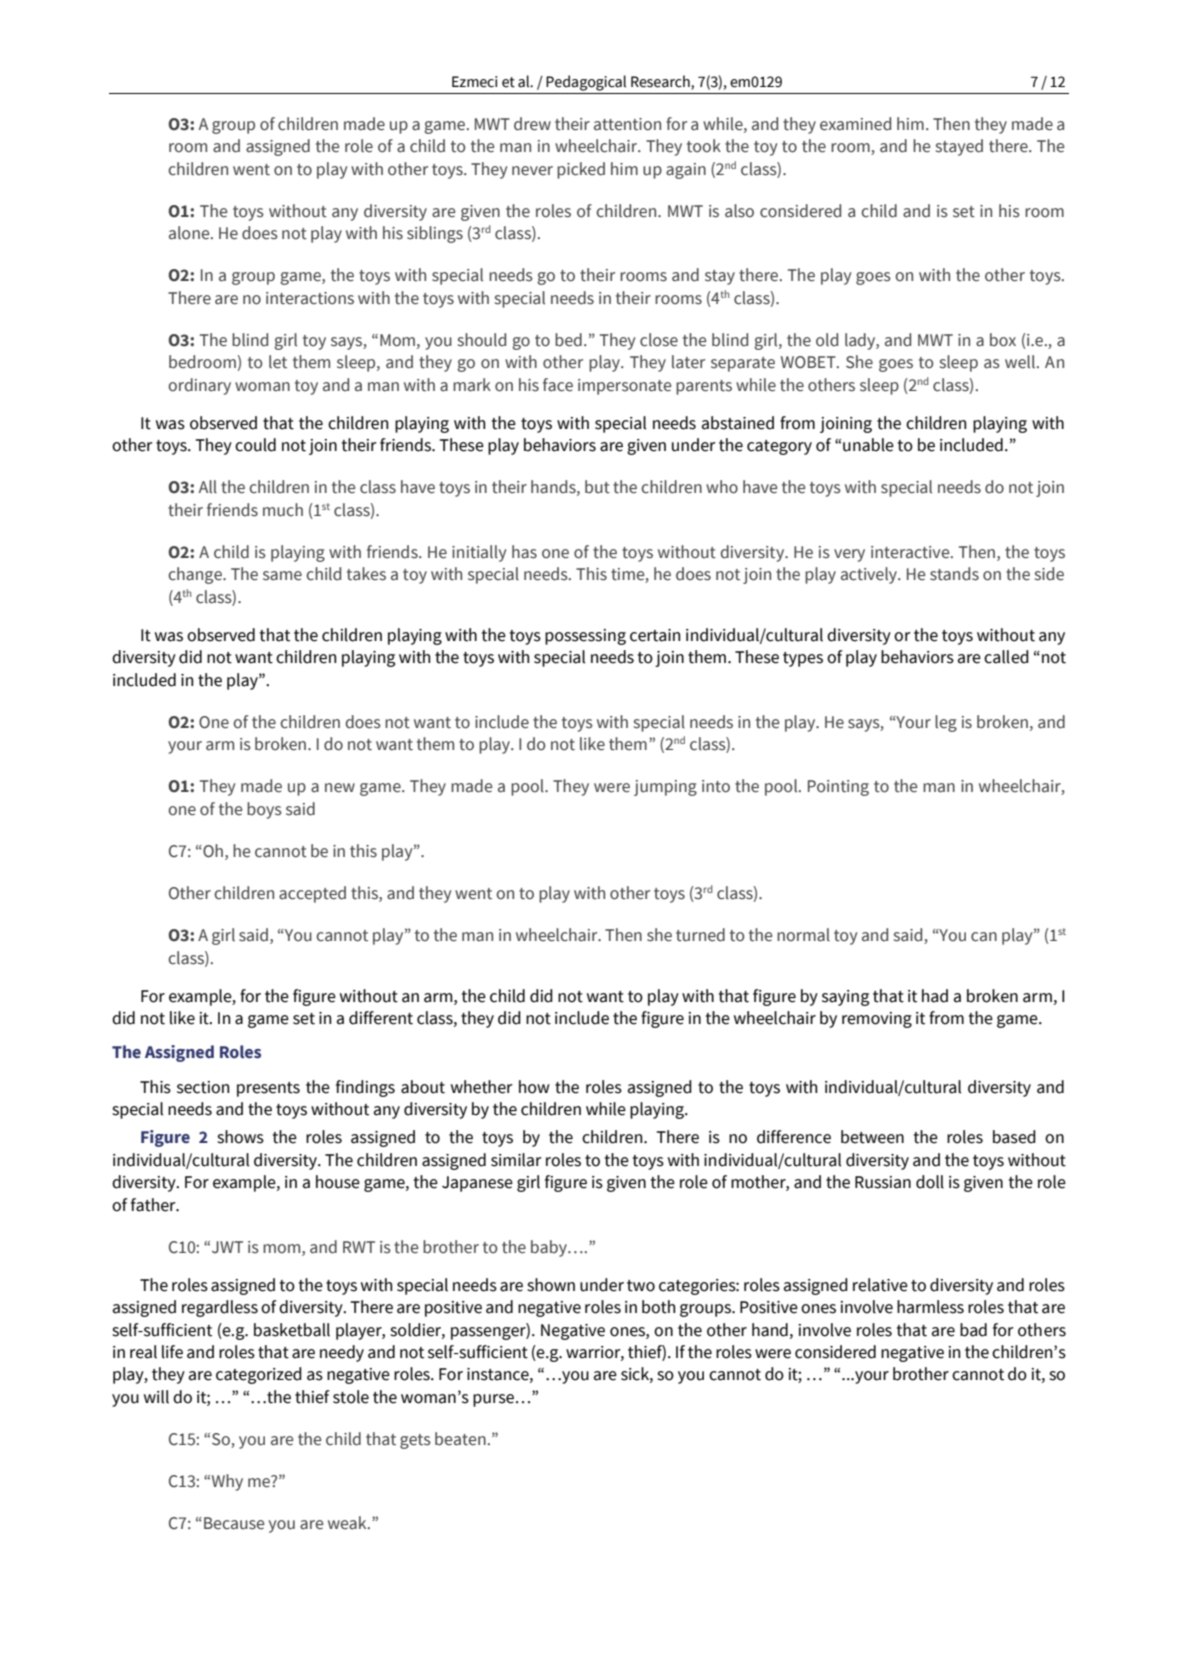  What do you see at coordinates (868, 445) in the image?
I see `unable` at bounding box center [868, 445].
